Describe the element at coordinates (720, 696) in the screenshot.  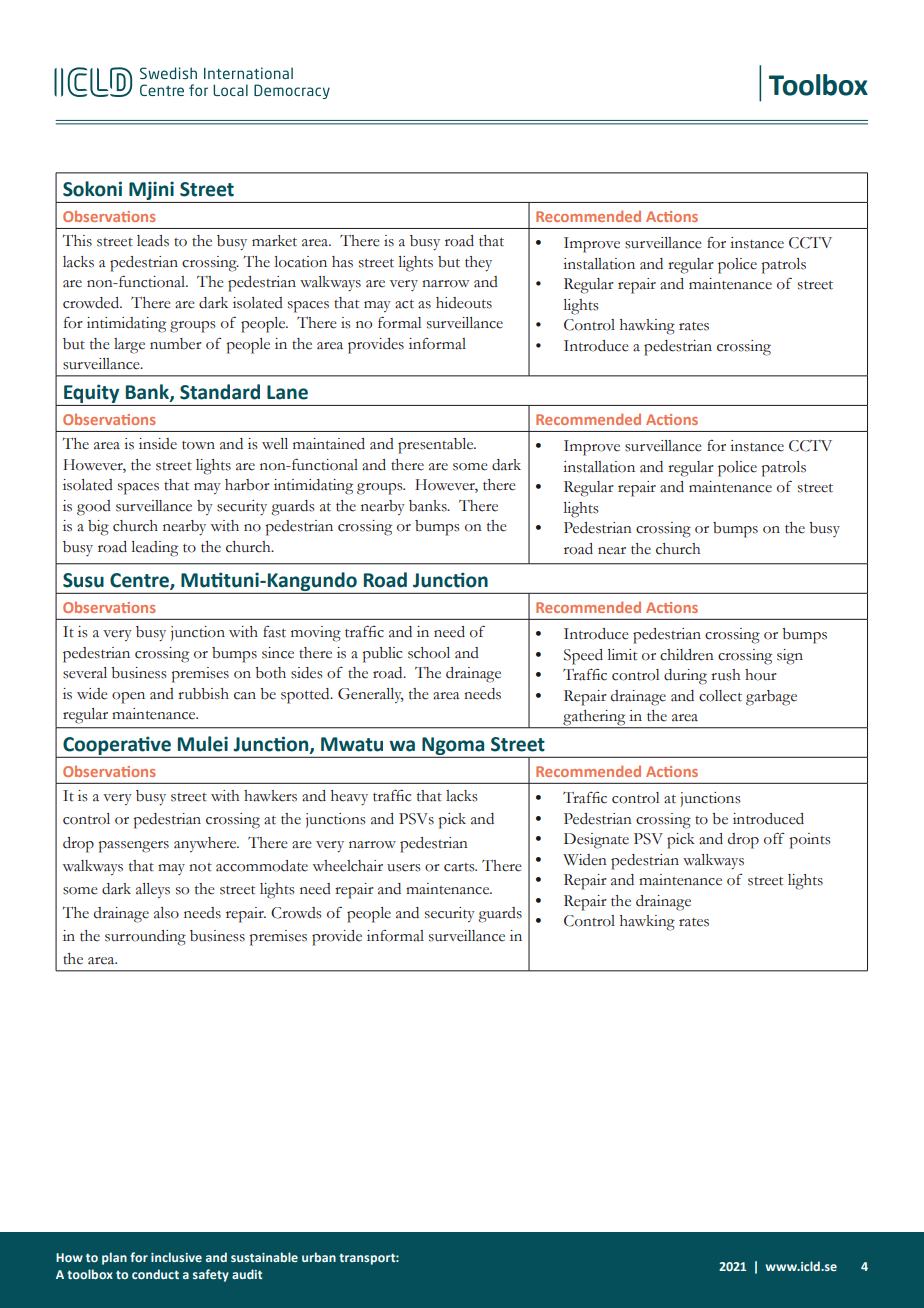
I see `collect` at that location.
